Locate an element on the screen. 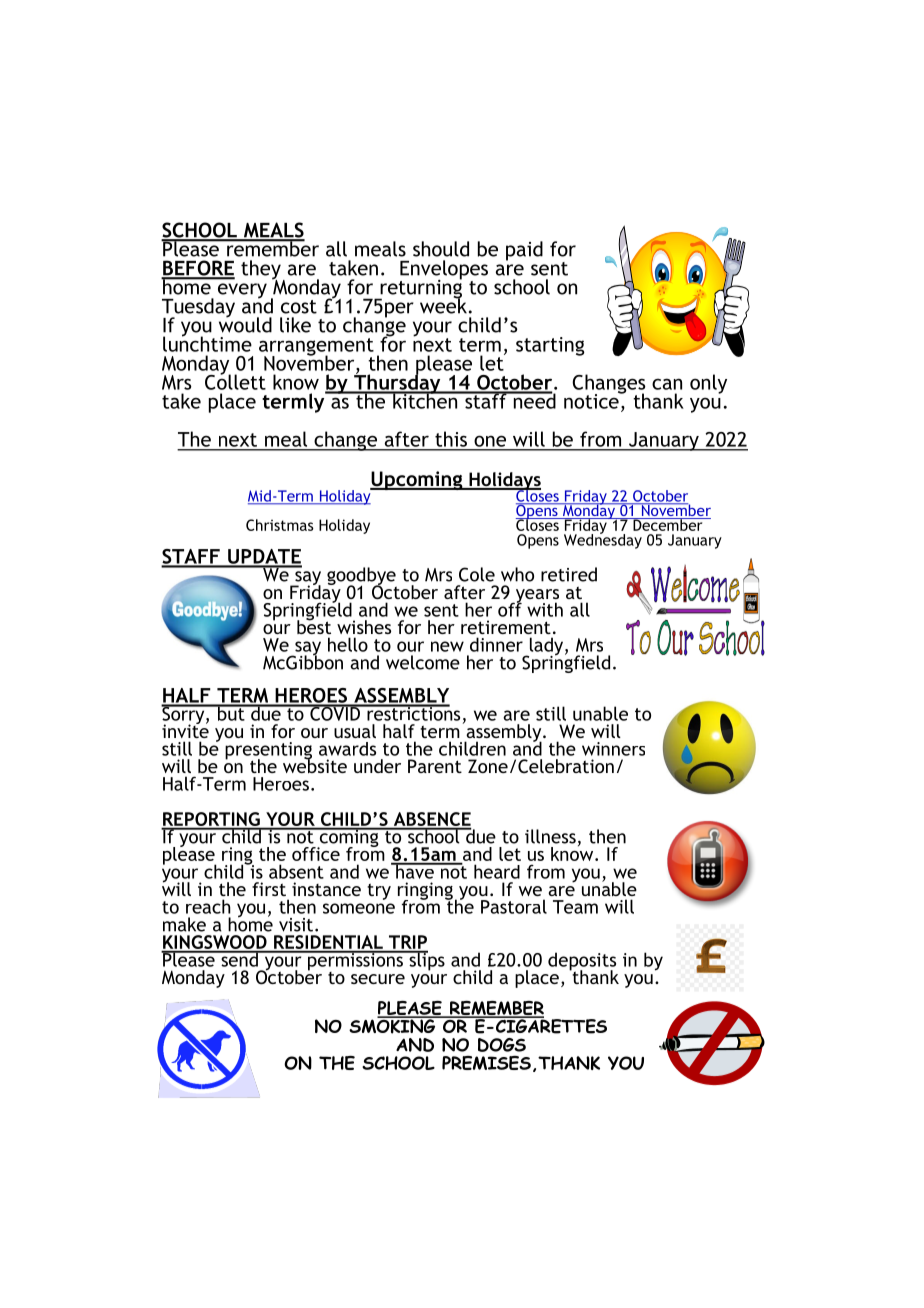  make is located at coordinates (184, 924).
